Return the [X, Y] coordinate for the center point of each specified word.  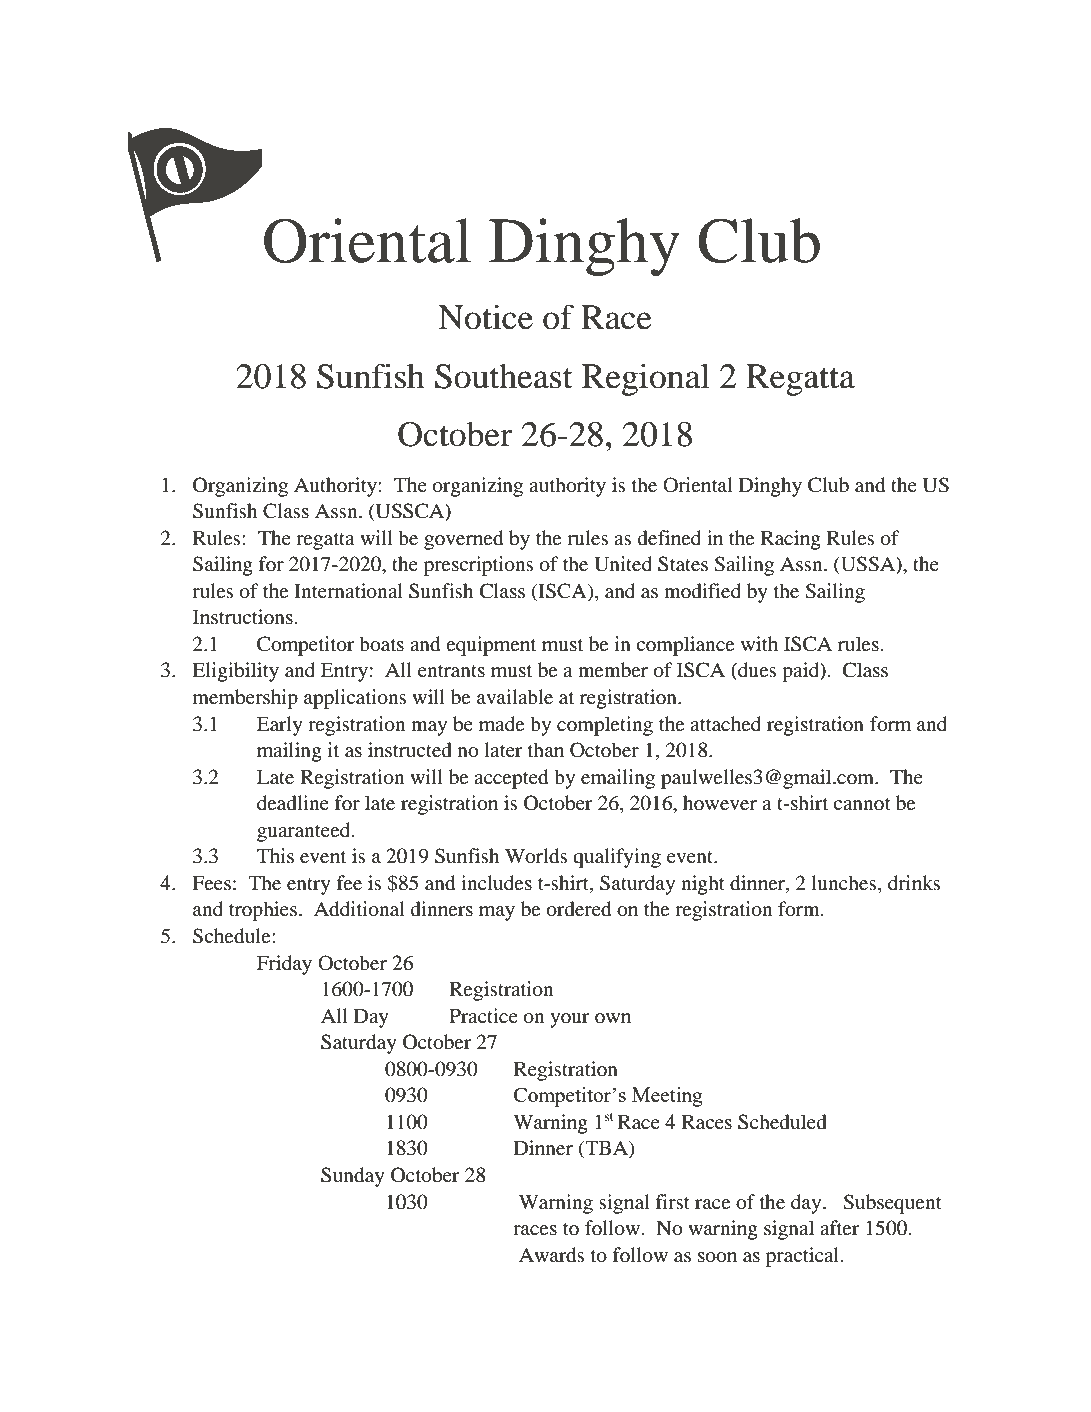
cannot [862, 804]
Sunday [353, 1177]
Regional [646, 379]
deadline [293, 803]
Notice [485, 317]
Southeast [504, 376]
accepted [511, 779]
